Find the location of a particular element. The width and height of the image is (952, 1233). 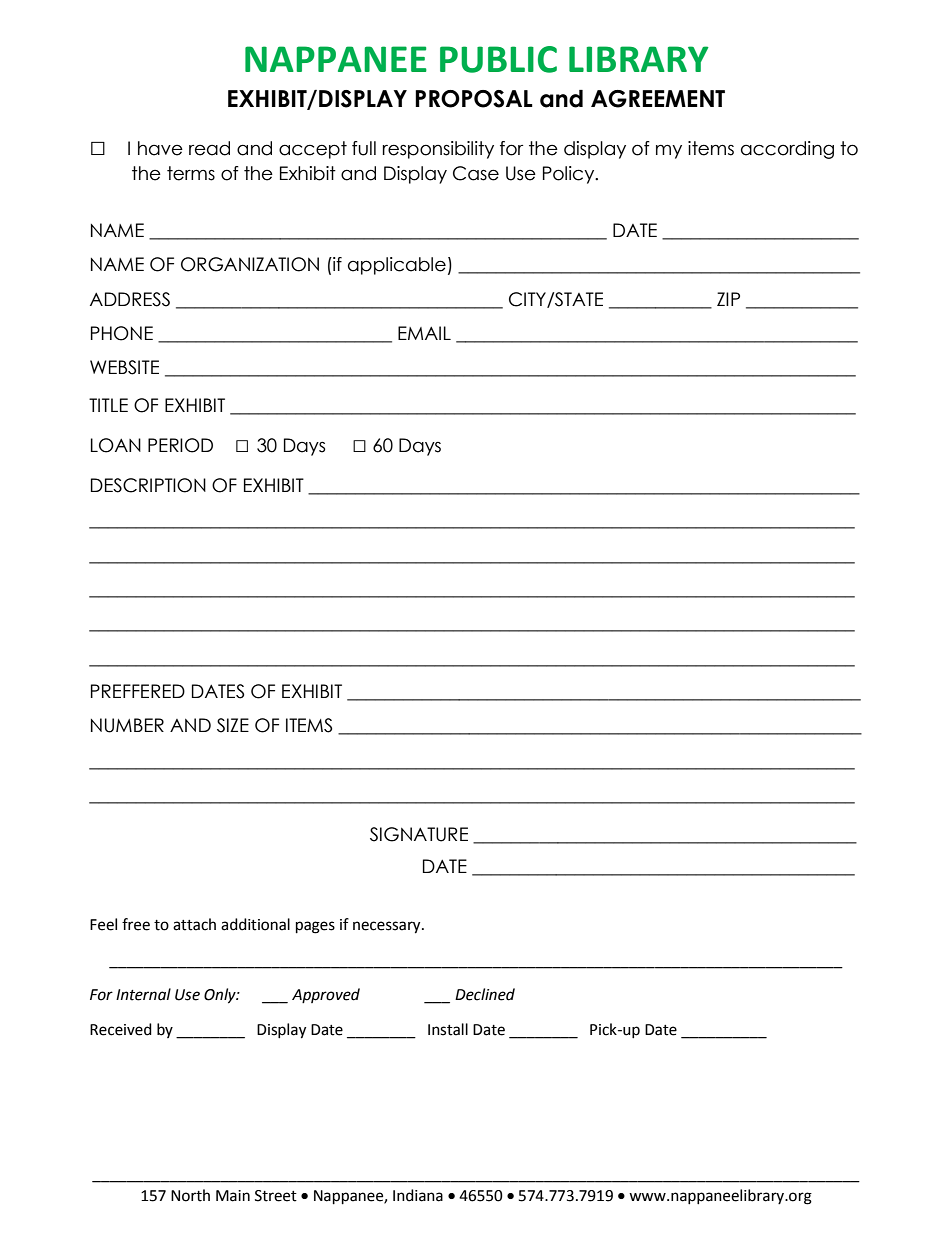

AGREEMENT is located at coordinates (658, 99).
